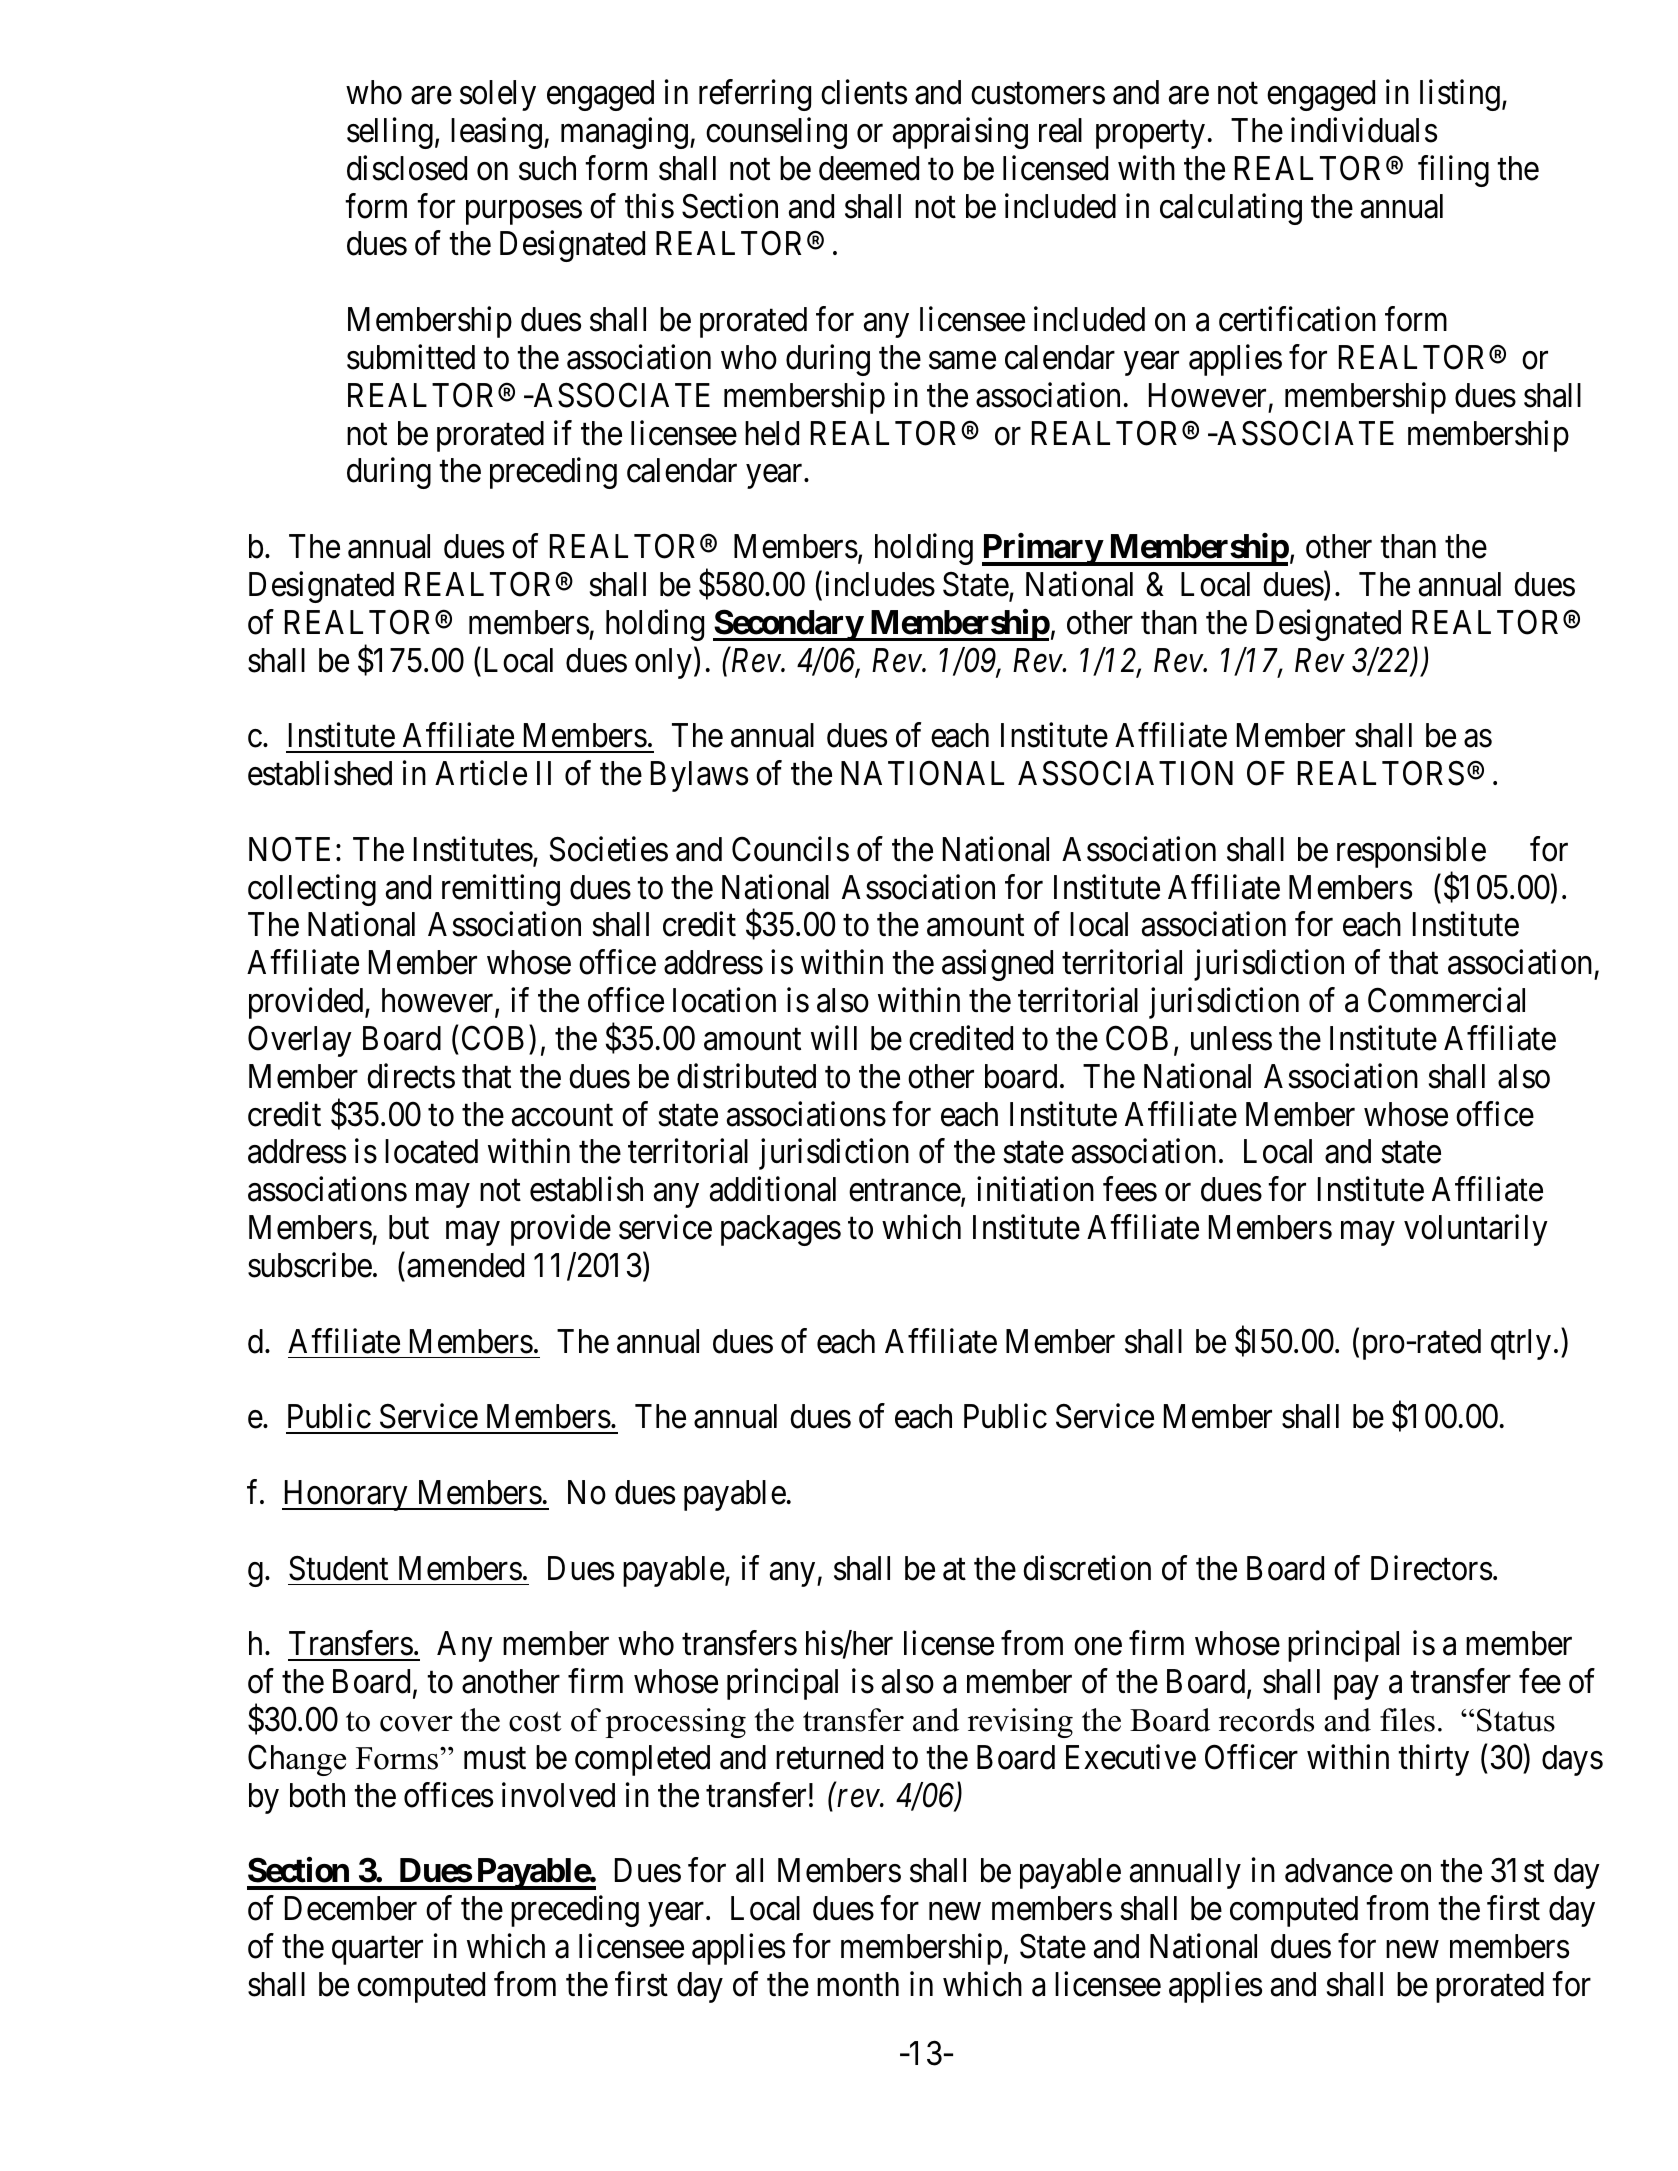 This screenshot has height=2171, width=1678. I want to click on quarter, so click(377, 1951).
